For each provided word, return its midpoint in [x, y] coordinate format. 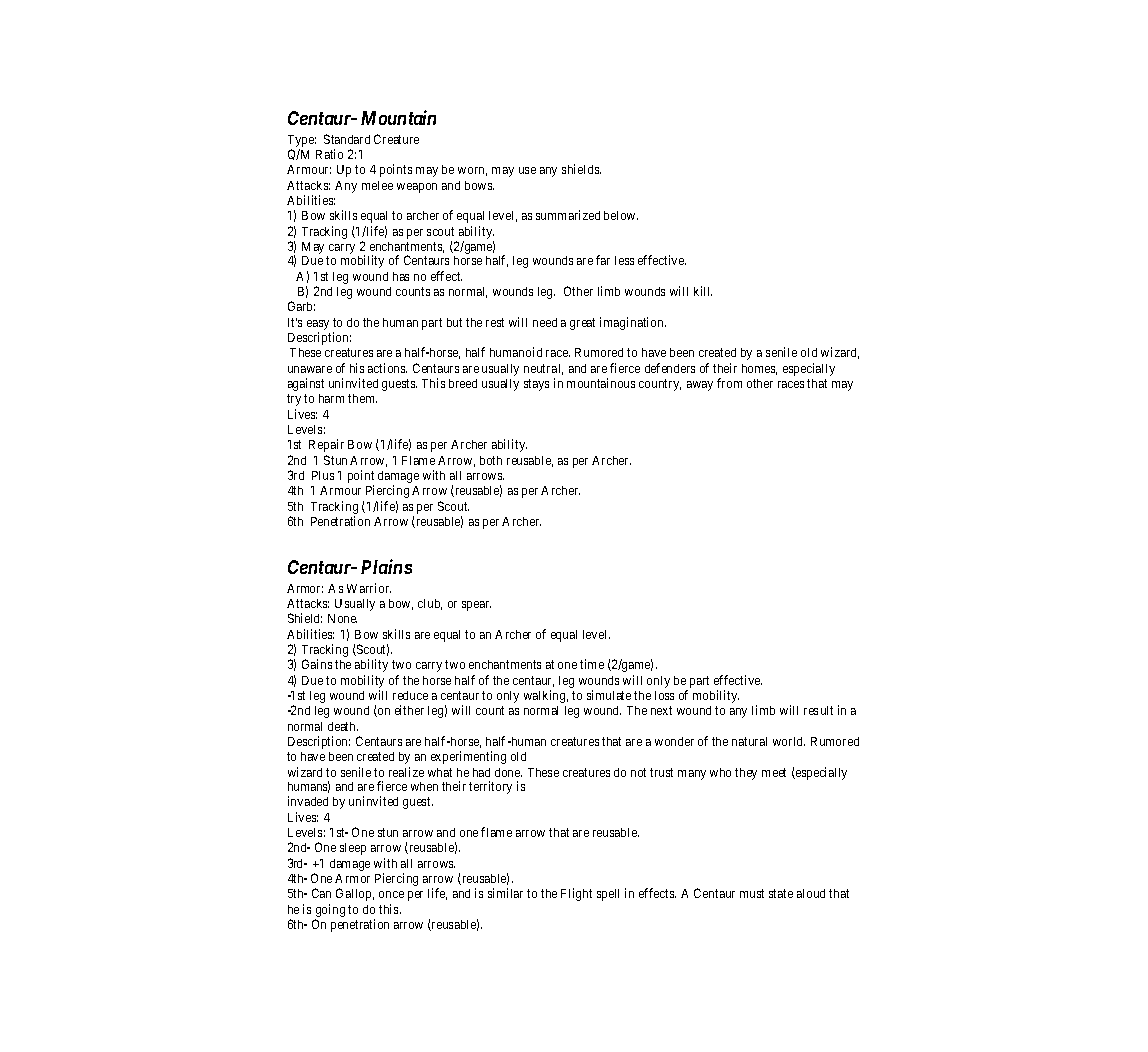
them [362, 398]
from [729, 383]
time [592, 664]
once [391, 894]
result [818, 710]
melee [377, 185]
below [621, 215]
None [342, 618]
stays [536, 385]
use [527, 170]
